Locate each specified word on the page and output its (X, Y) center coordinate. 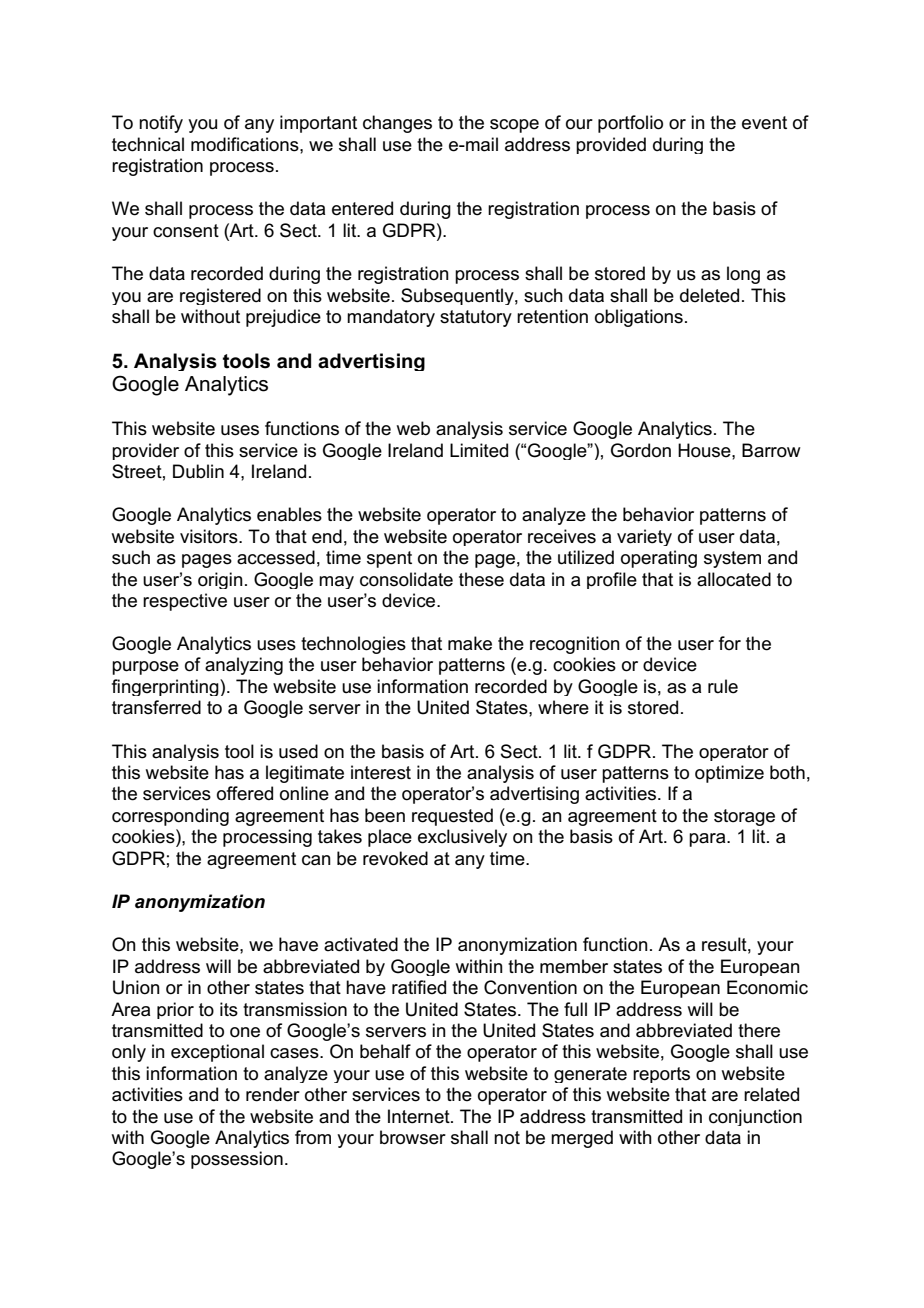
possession (237, 1160)
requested (452, 817)
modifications (246, 144)
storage (744, 817)
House (705, 450)
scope (514, 126)
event (764, 123)
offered (245, 793)
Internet (420, 1116)
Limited (479, 450)
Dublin (198, 471)
